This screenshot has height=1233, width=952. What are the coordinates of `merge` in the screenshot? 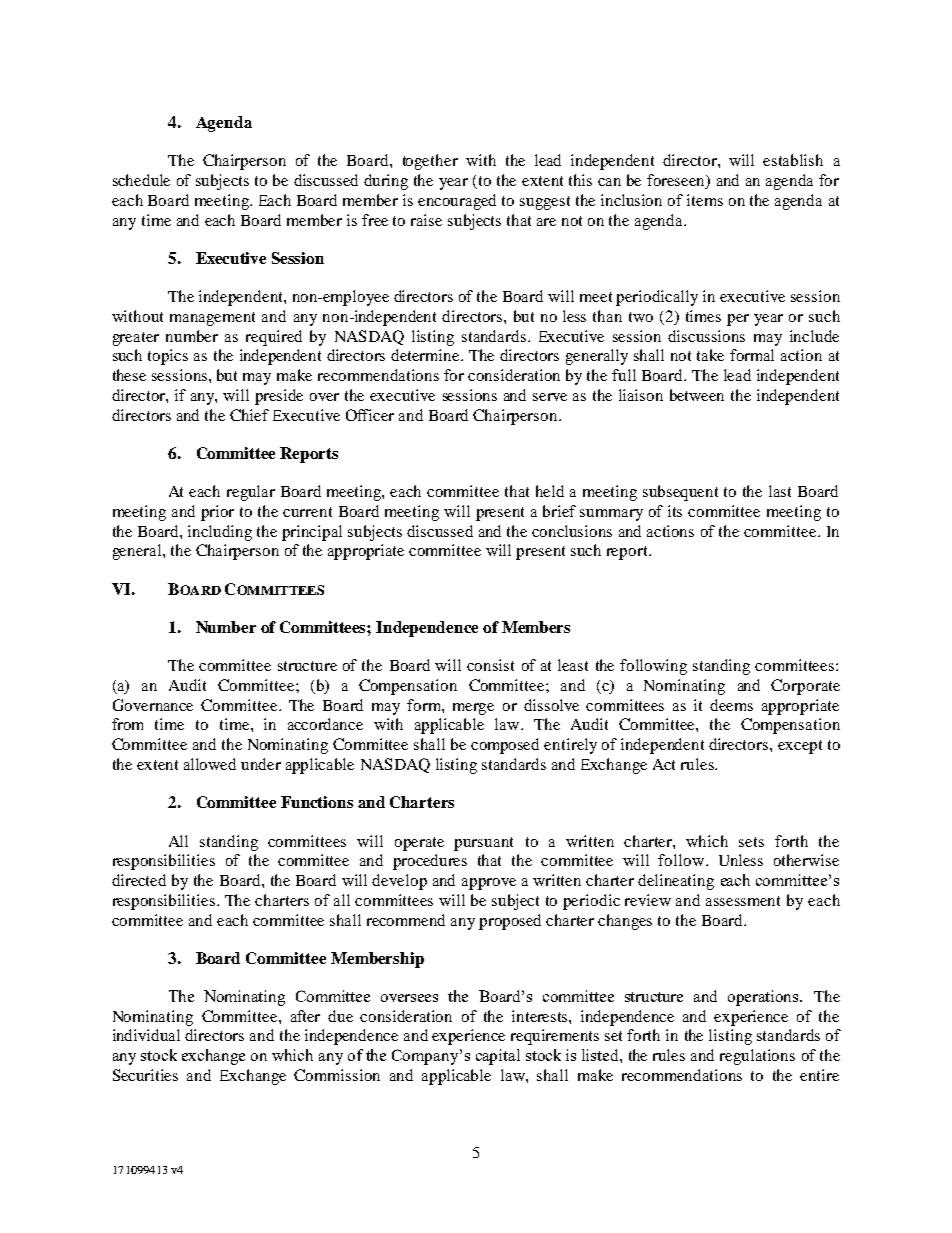 It's located at (473, 709).
